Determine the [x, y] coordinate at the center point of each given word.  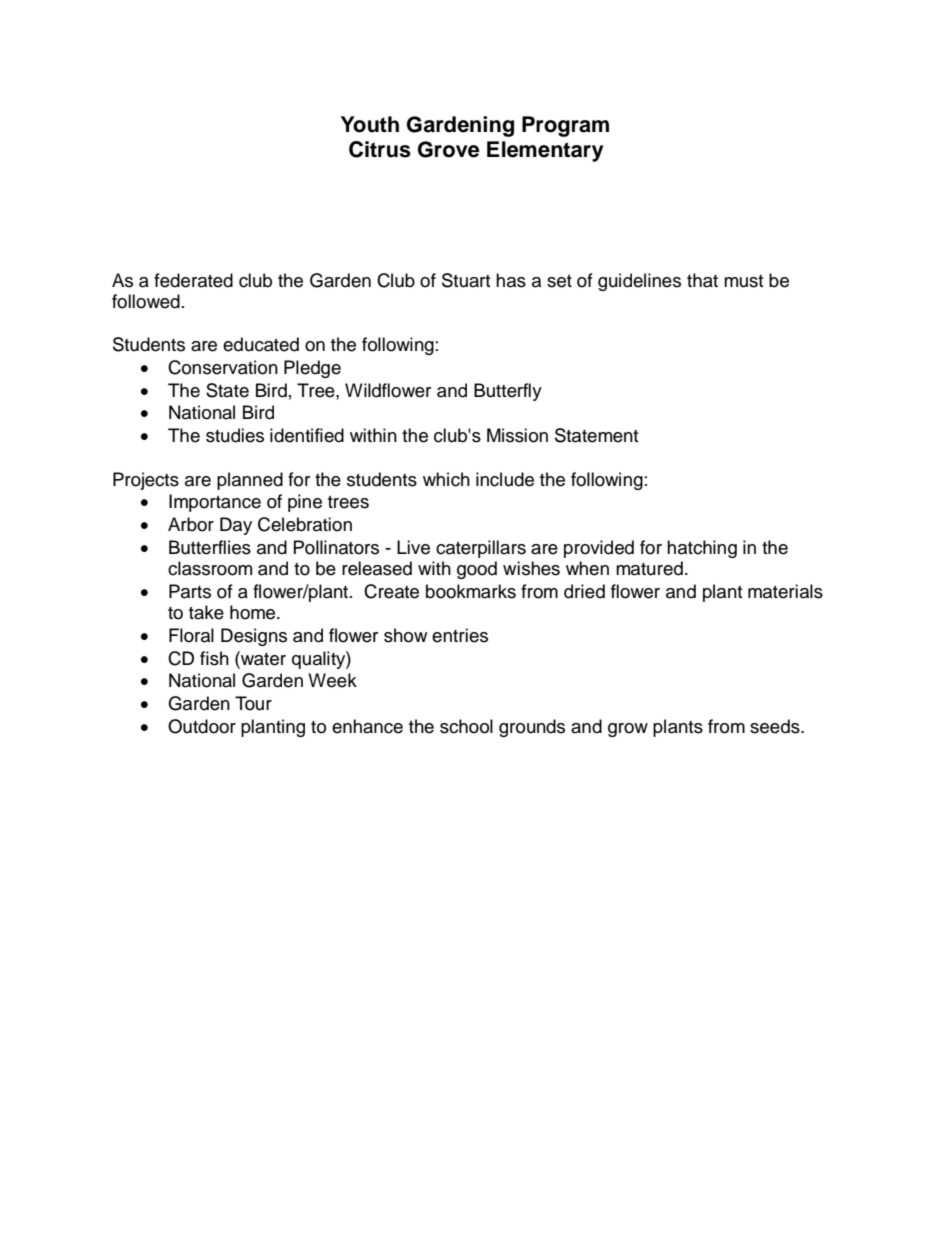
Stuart [466, 280]
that [702, 280]
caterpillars [481, 549]
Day [236, 526]
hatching [702, 549]
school [466, 726]
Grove [449, 149]
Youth [370, 124]
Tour [253, 703]
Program [565, 126]
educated [261, 344]
